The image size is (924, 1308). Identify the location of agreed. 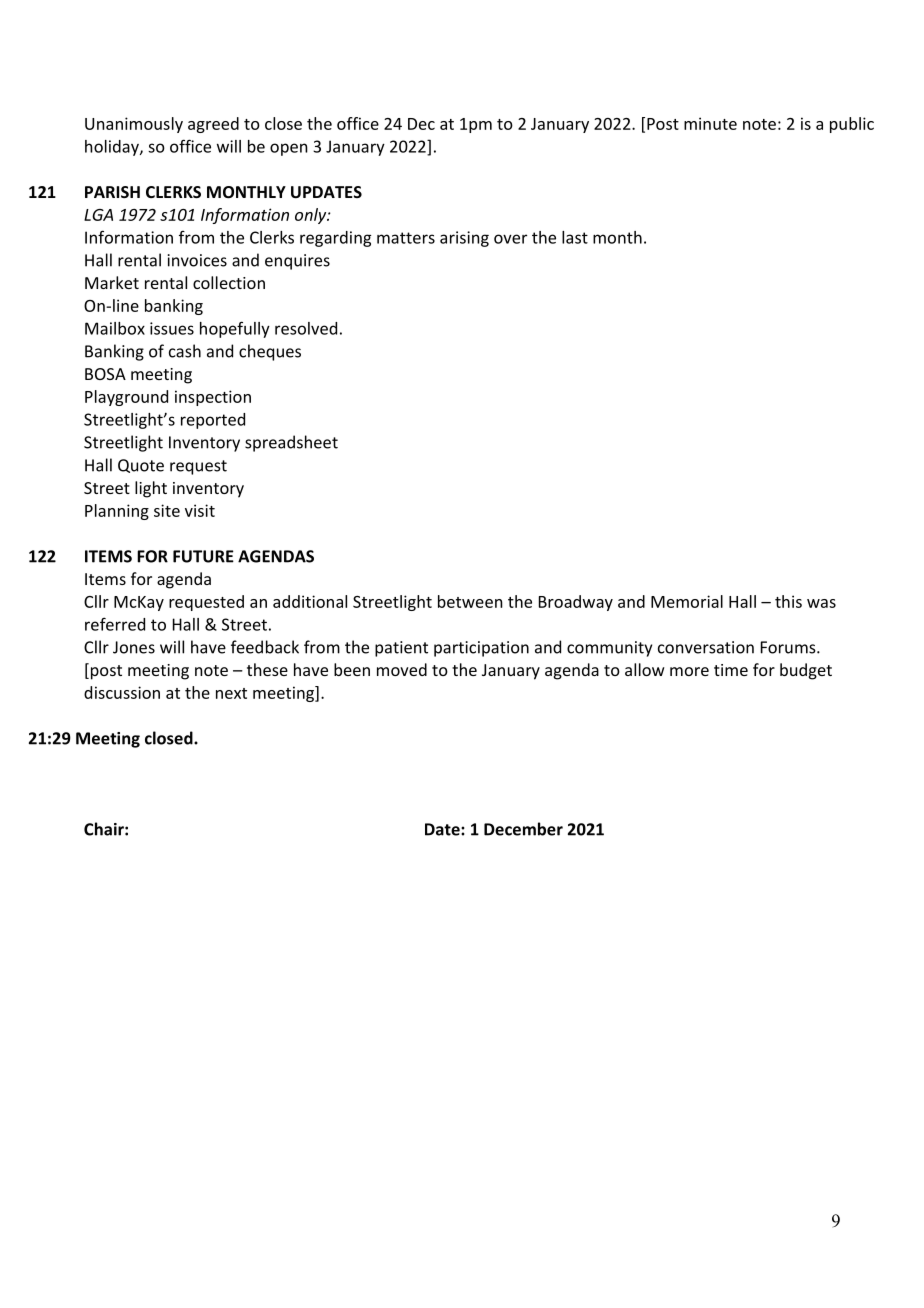
(213, 125).
